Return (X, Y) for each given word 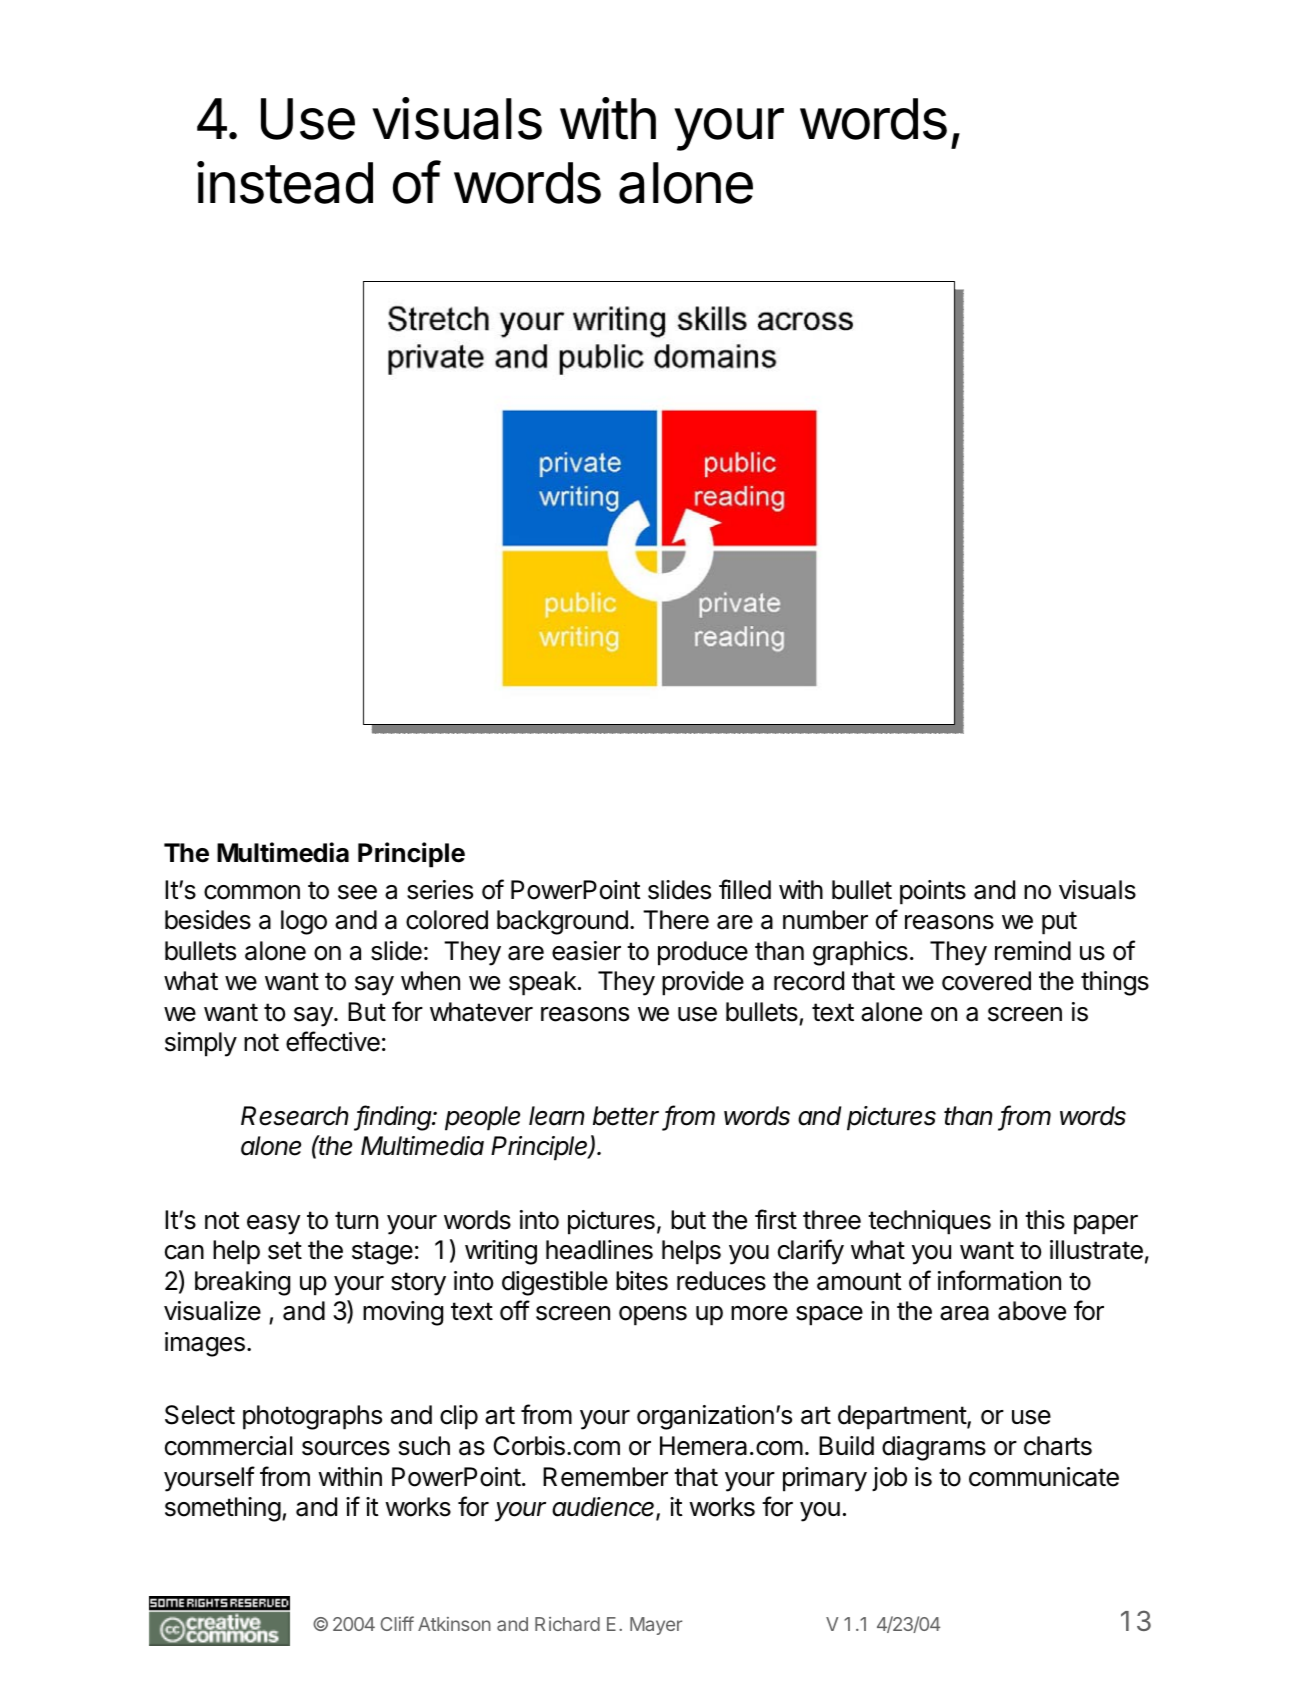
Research (295, 1116)
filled (745, 889)
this (1045, 1220)
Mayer (656, 1626)
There (676, 920)
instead (285, 182)
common (252, 892)
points (933, 892)
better (626, 1116)
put (1059, 923)
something (223, 1509)
